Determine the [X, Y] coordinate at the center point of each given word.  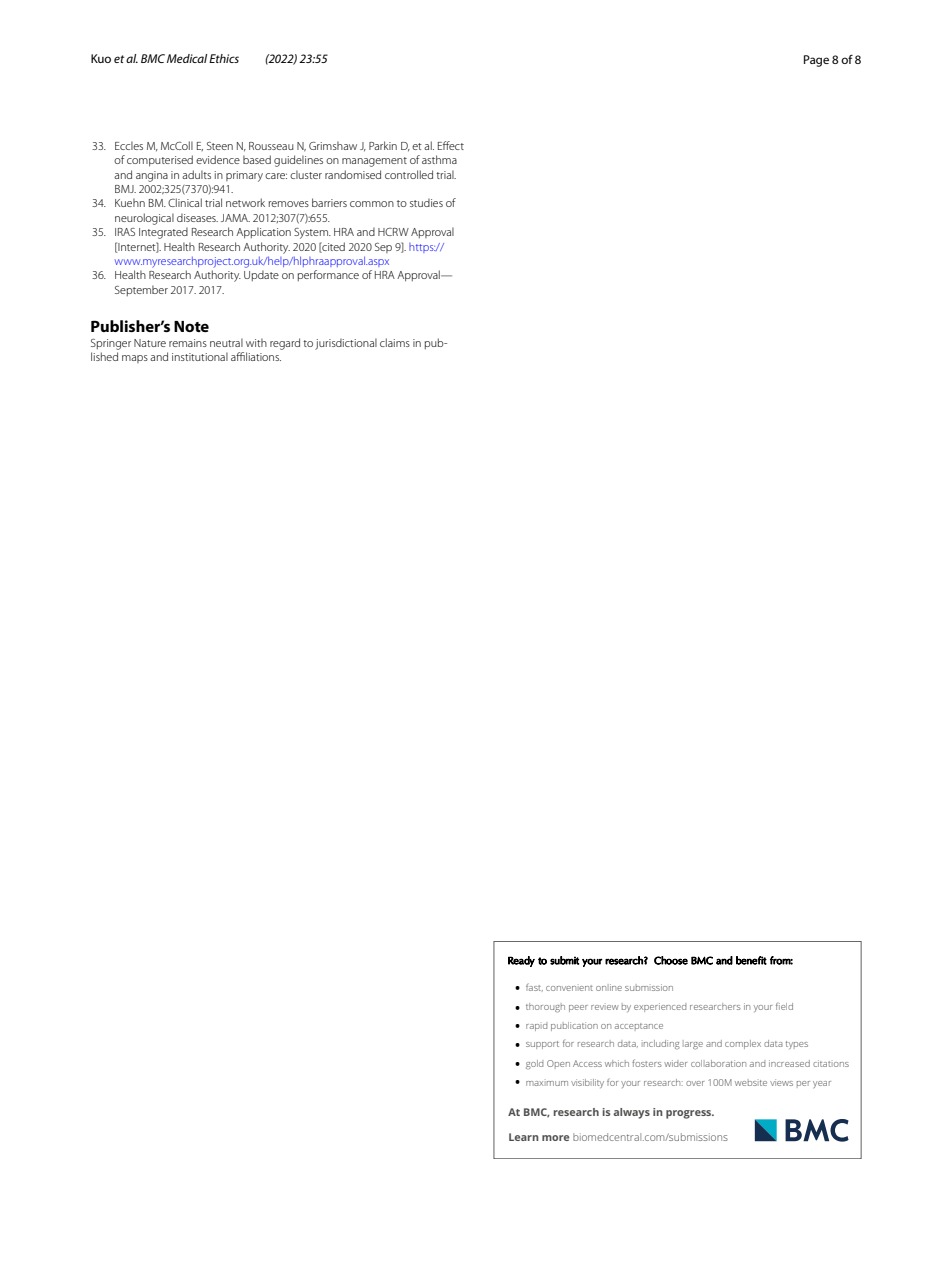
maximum [547, 1083]
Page [816, 61]
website [751, 1082]
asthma [439, 159]
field [784, 1006]
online [609, 987]
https [422, 248]
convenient [569, 988]
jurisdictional [346, 344]
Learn [524, 1137]
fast [534, 987]
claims [395, 342]
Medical [187, 58]
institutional [200, 356]
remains [188, 343]
